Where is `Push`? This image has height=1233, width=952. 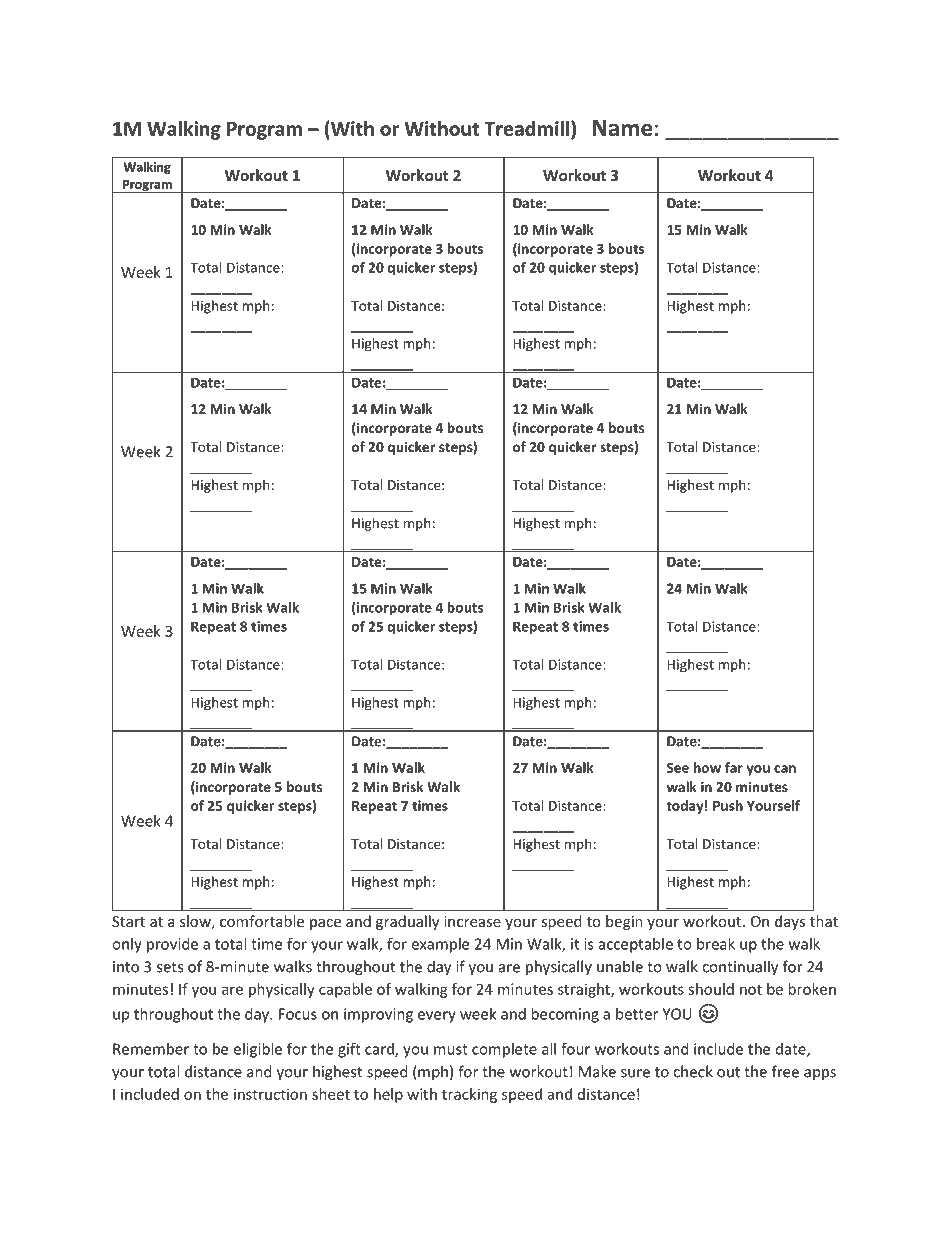
Push is located at coordinates (728, 805).
